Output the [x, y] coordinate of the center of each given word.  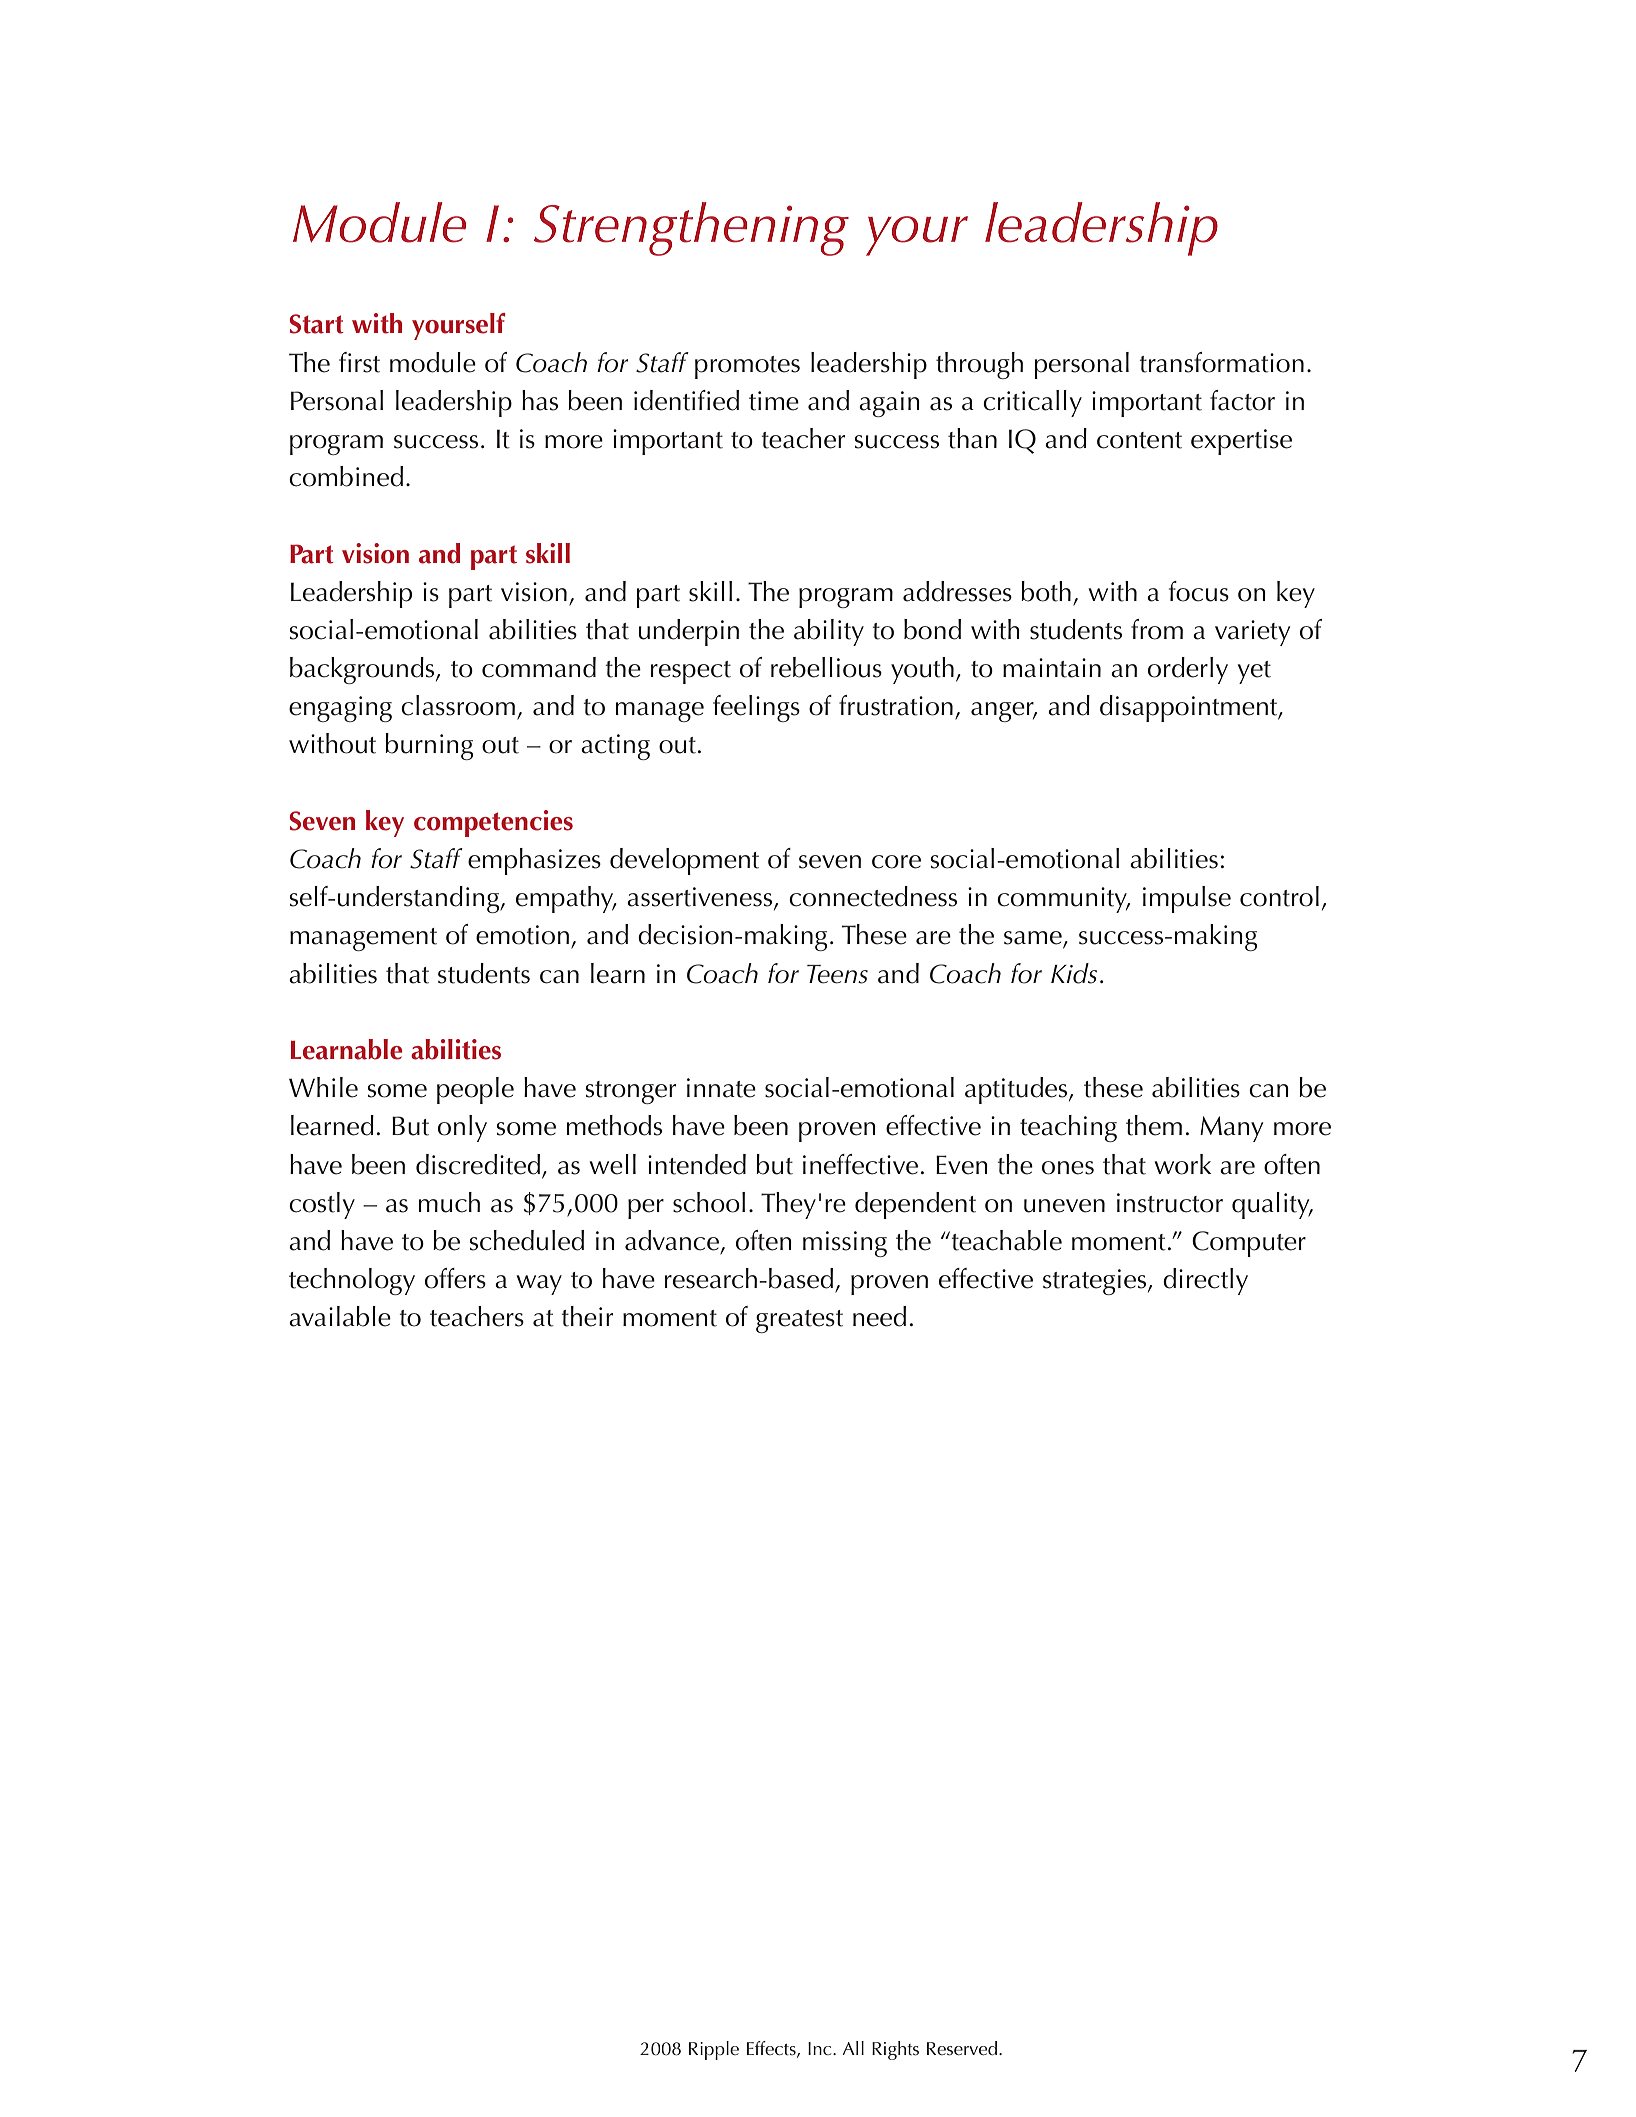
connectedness [873, 896]
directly [1205, 1281]
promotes [747, 367]
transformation [1222, 362]
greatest [799, 1321]
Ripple [714, 2050]
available [340, 1316]
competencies [493, 823]
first [359, 362]
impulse [1187, 899]
